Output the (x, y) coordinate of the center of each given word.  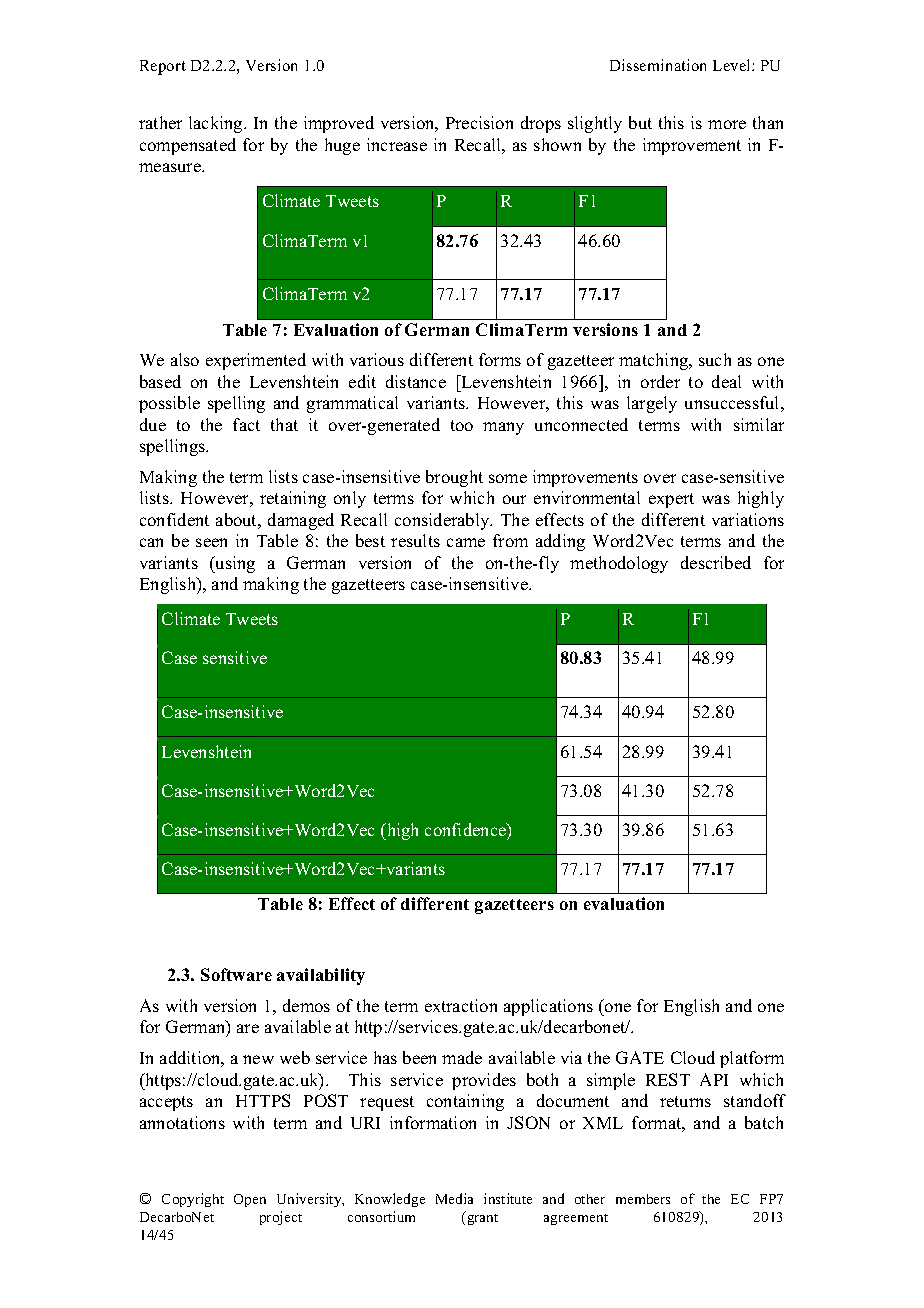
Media (454, 1198)
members (643, 1199)
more (727, 124)
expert (671, 500)
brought (454, 478)
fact (246, 424)
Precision (479, 122)
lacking (217, 124)
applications (548, 1007)
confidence (466, 829)
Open (250, 1200)
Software (236, 974)
